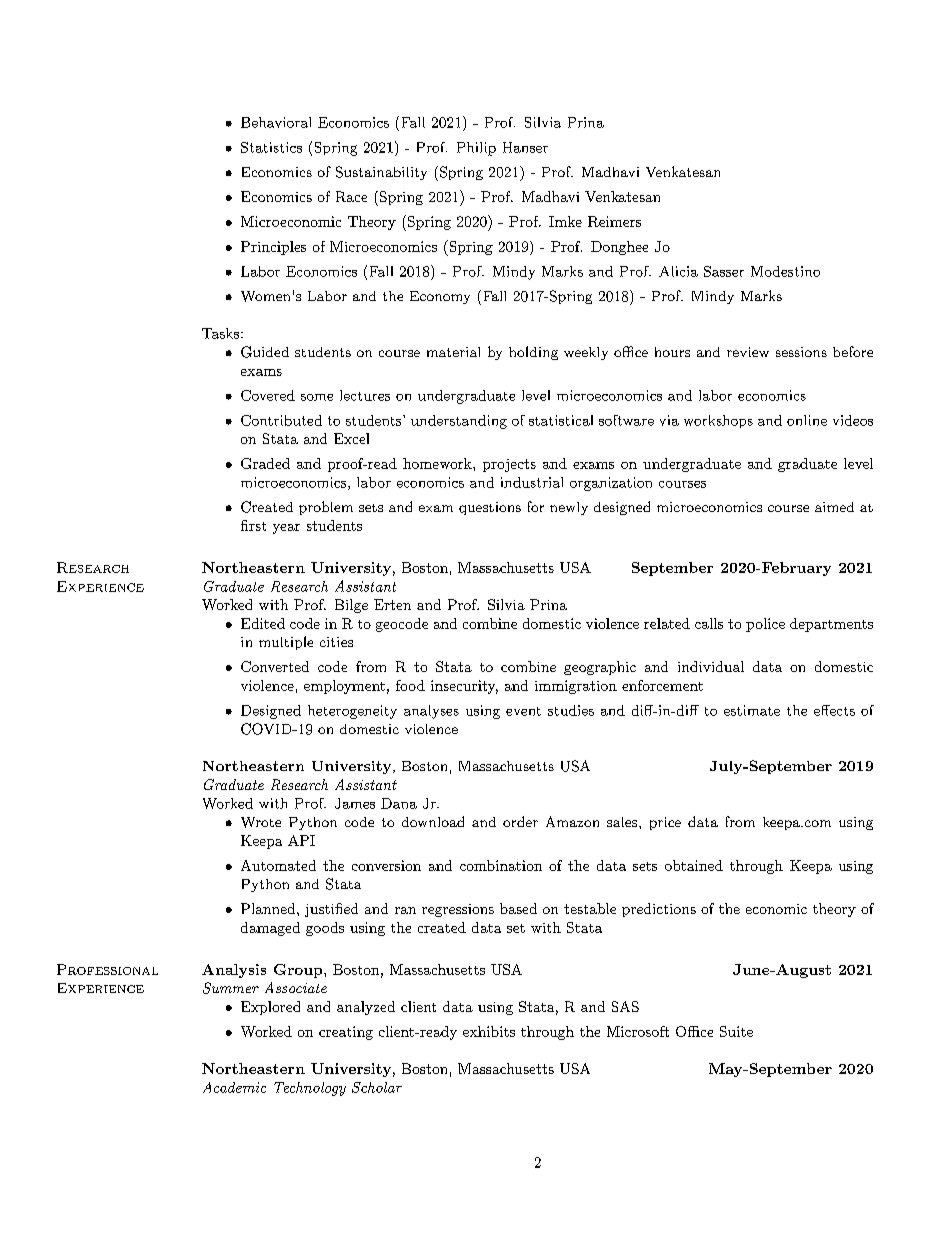  What do you see at coordinates (765, 625) in the page?
I see `police` at bounding box center [765, 625].
